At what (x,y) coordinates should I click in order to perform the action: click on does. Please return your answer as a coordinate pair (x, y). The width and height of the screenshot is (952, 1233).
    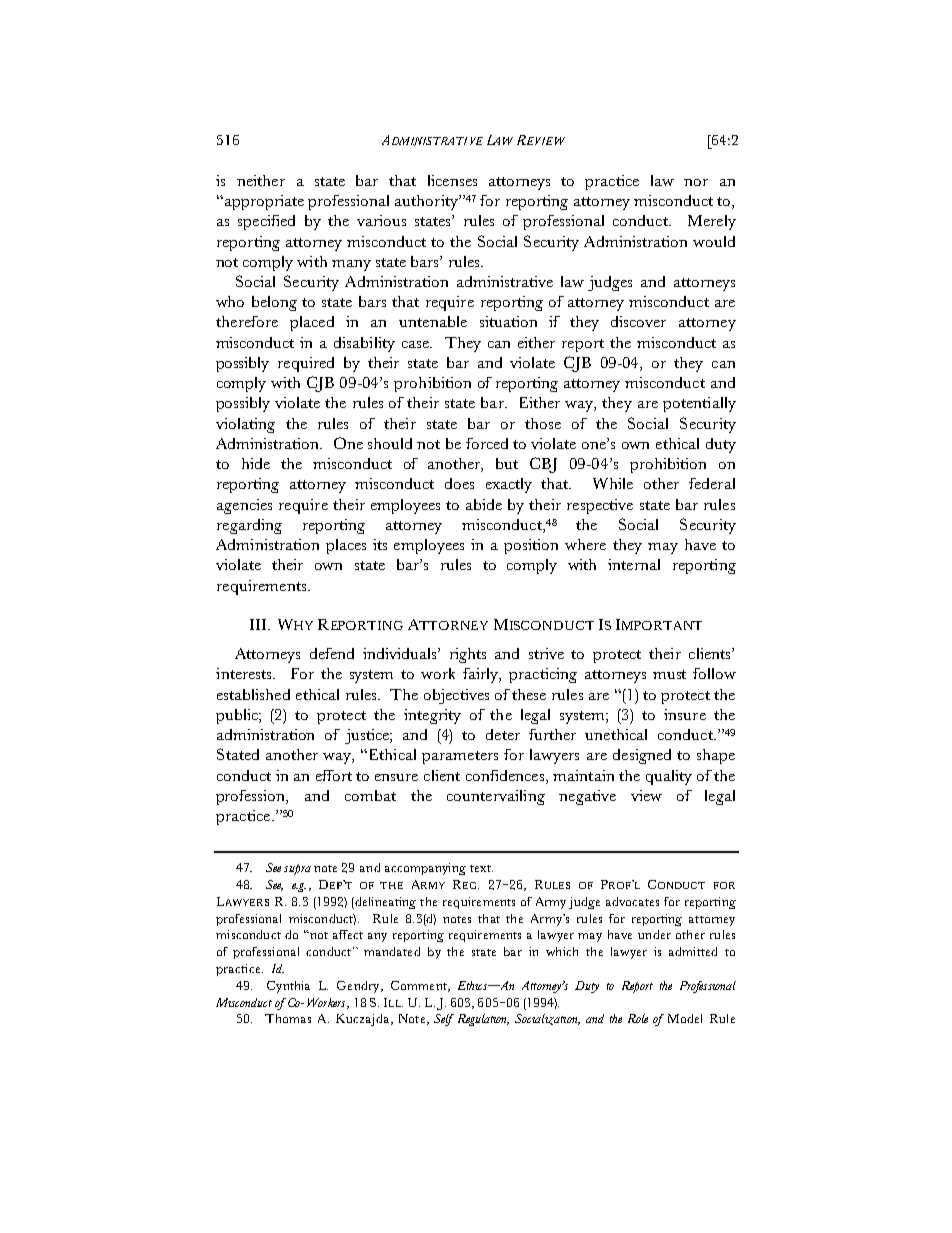
    Looking at the image, I should click on (459, 483).
